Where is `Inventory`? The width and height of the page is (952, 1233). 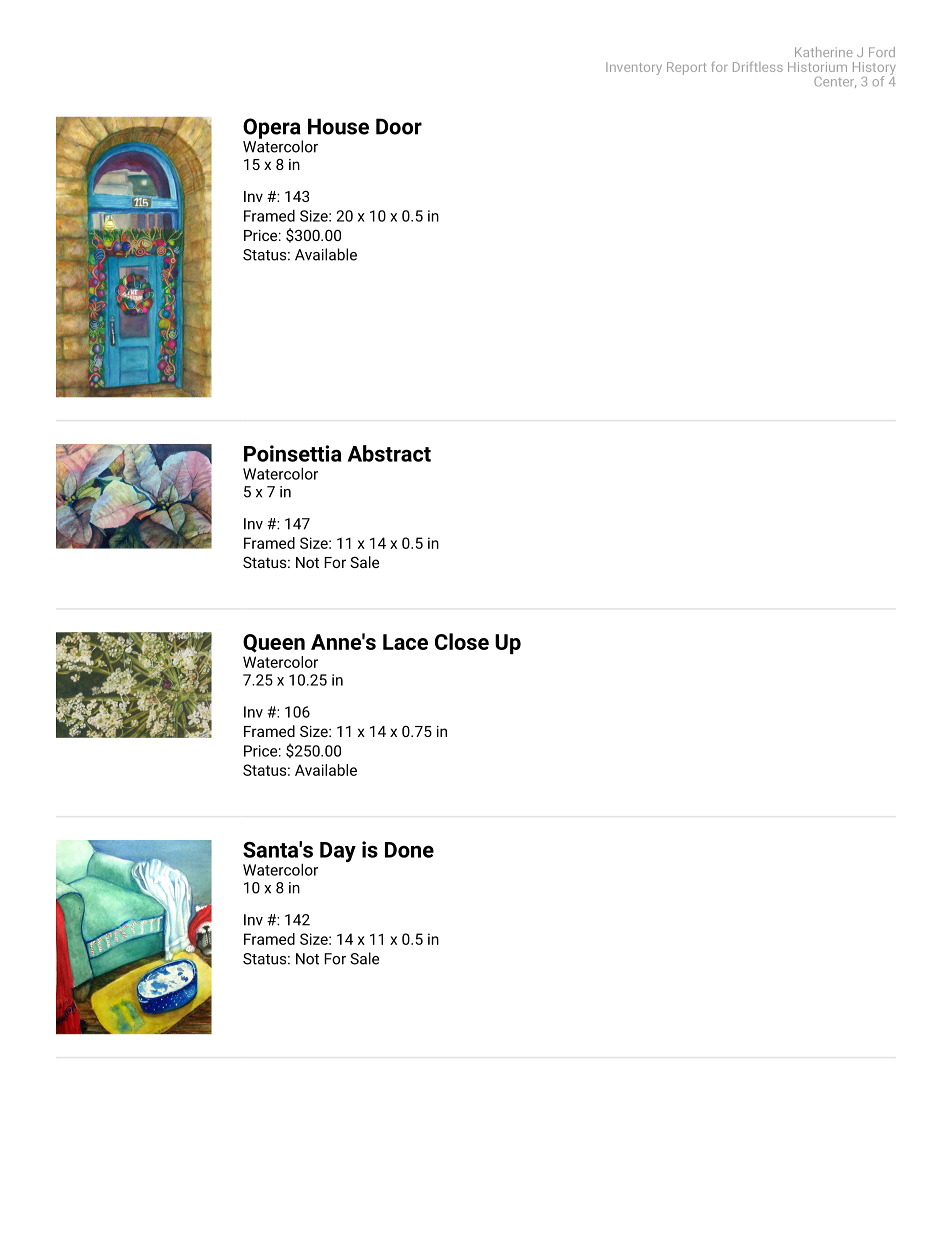
Inventory is located at coordinates (634, 68).
